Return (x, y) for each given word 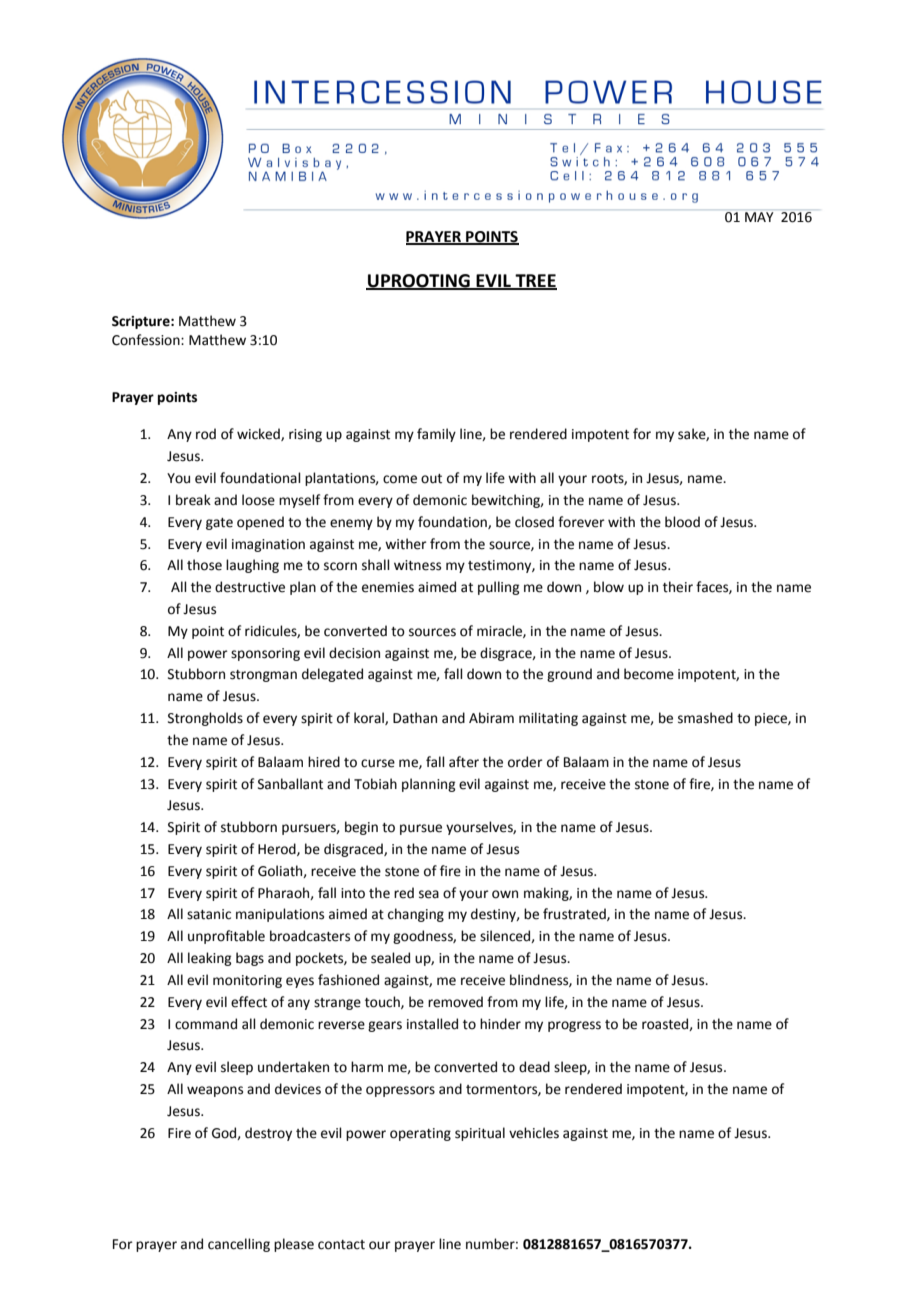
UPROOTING (419, 281)
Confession (147, 340)
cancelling (239, 1245)
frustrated (575, 914)
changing (416, 915)
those (204, 565)
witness (417, 565)
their (678, 587)
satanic (209, 914)
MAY (759, 217)
